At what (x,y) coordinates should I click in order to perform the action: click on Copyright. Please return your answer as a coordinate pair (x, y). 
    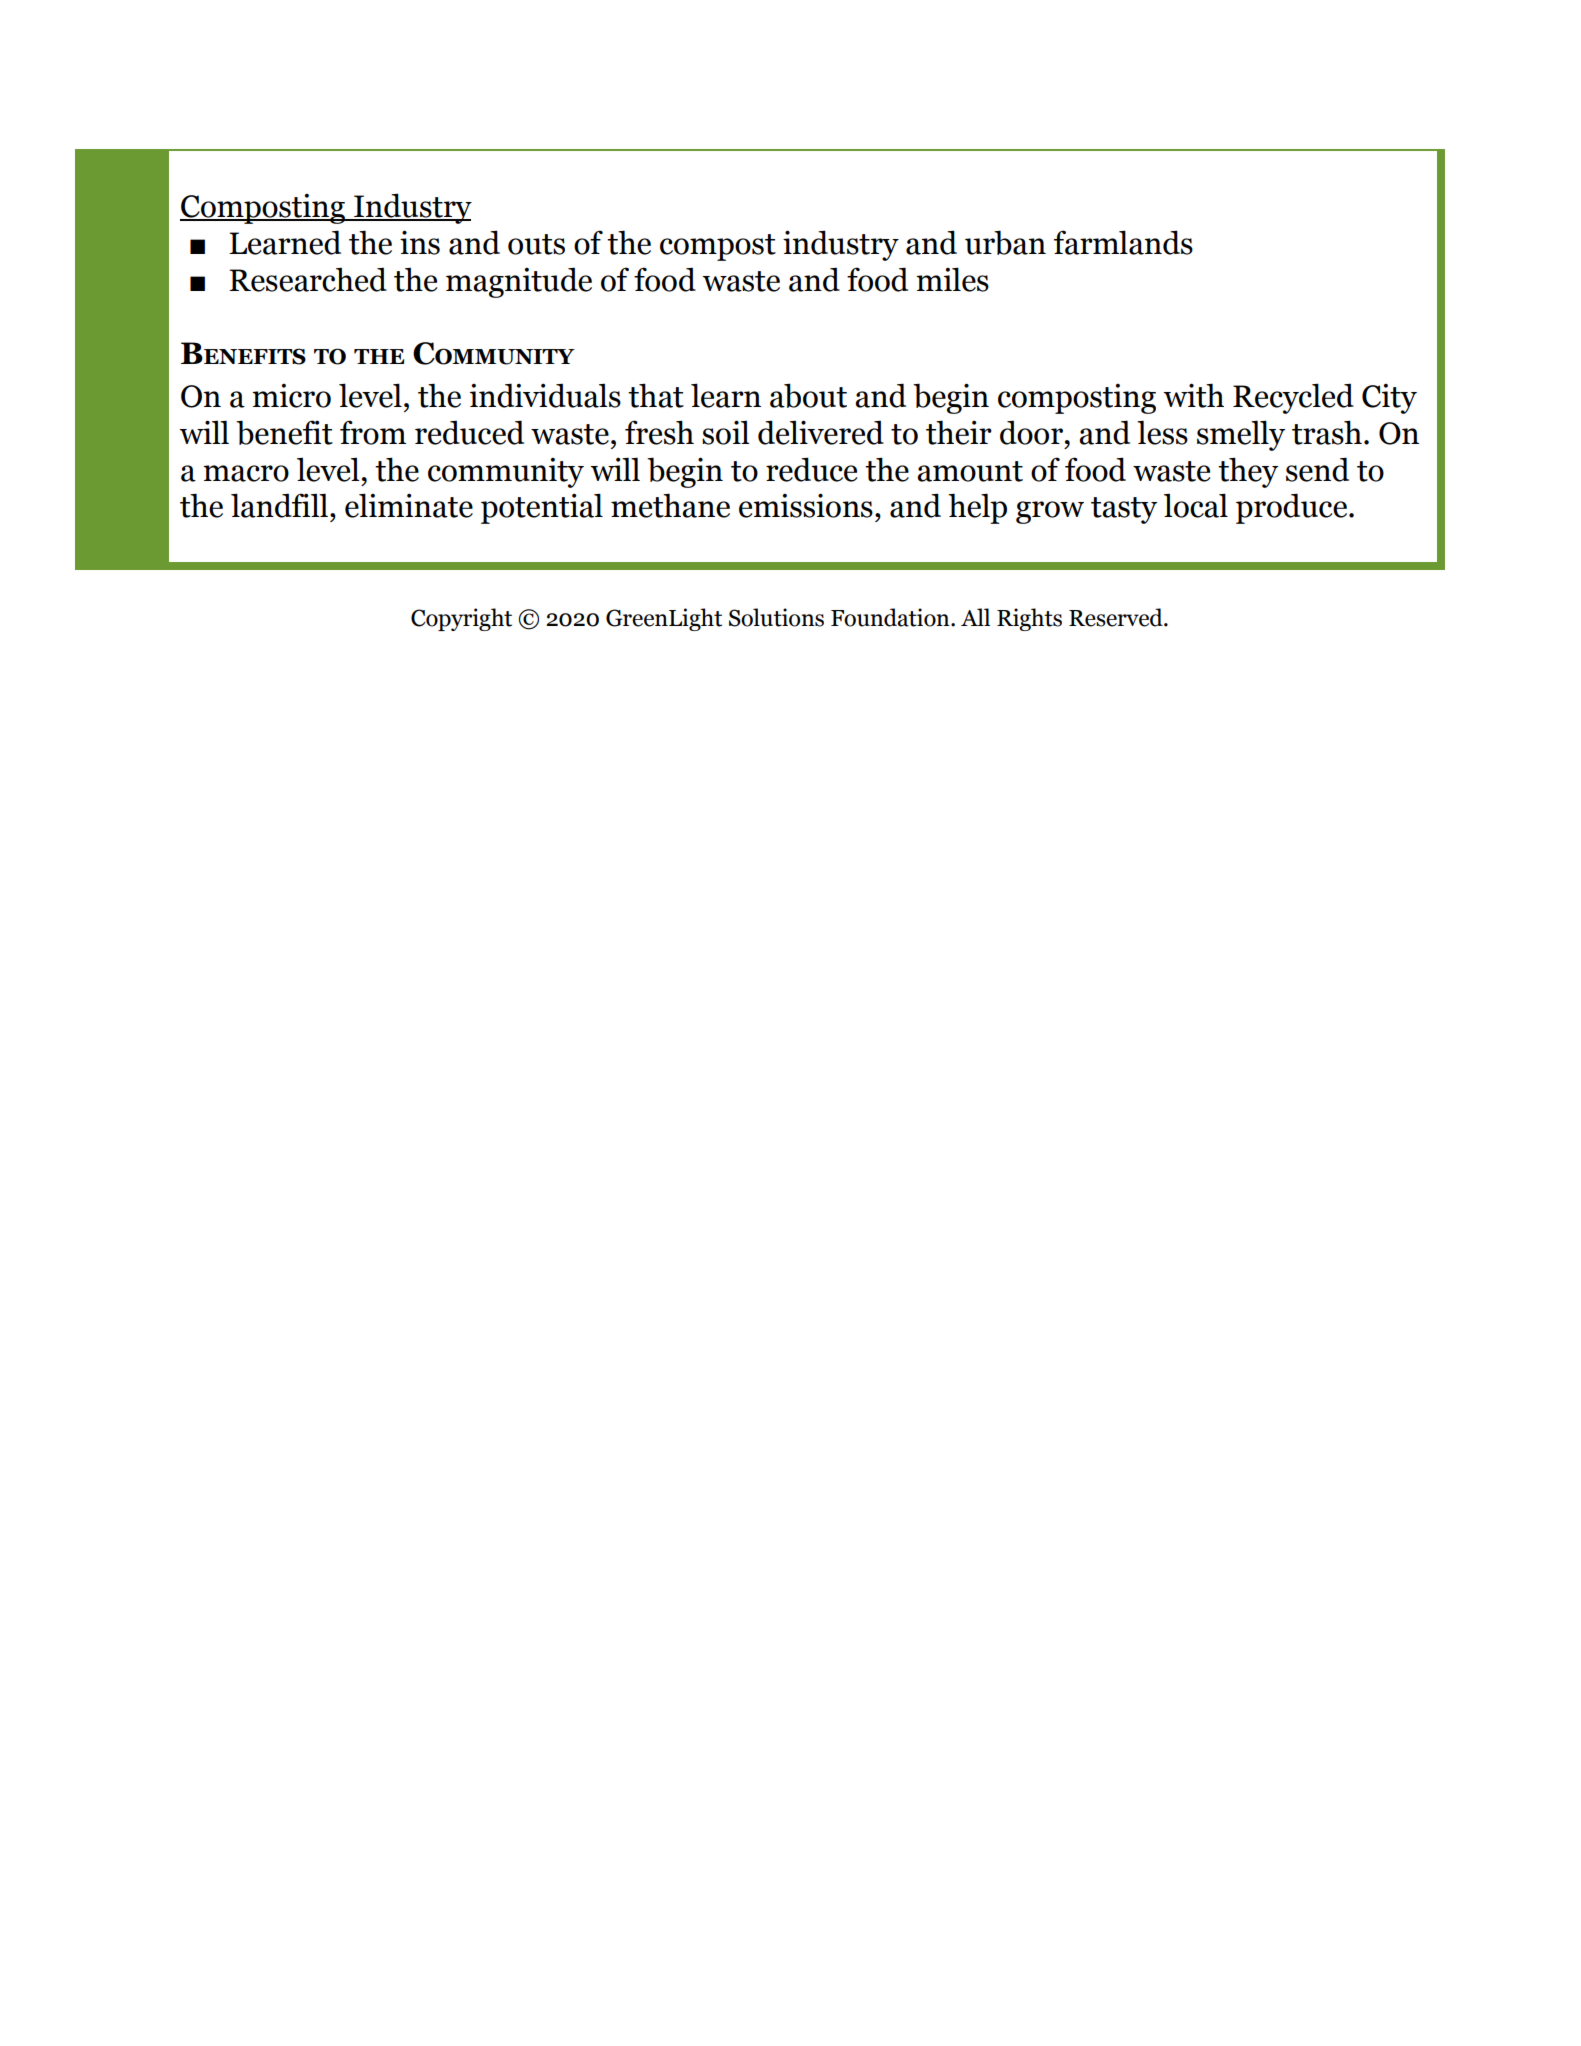
    Looking at the image, I should click on (461, 619).
